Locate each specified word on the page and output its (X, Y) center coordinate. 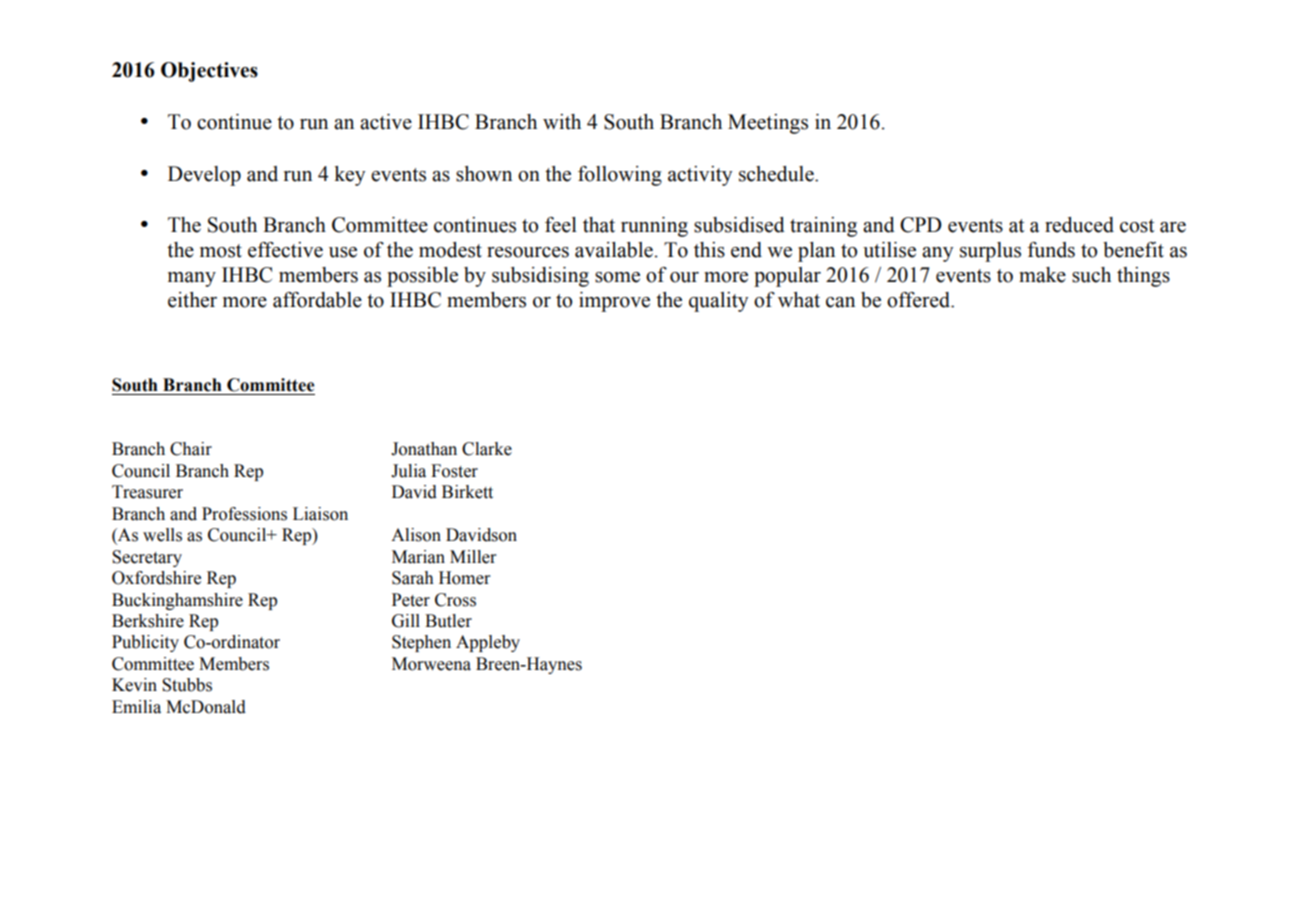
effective (285, 250)
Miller (473, 557)
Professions (244, 514)
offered (919, 300)
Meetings (768, 124)
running (654, 227)
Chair (191, 449)
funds (1051, 250)
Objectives (209, 72)
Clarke (487, 449)
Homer (465, 578)
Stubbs (187, 685)
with (562, 122)
